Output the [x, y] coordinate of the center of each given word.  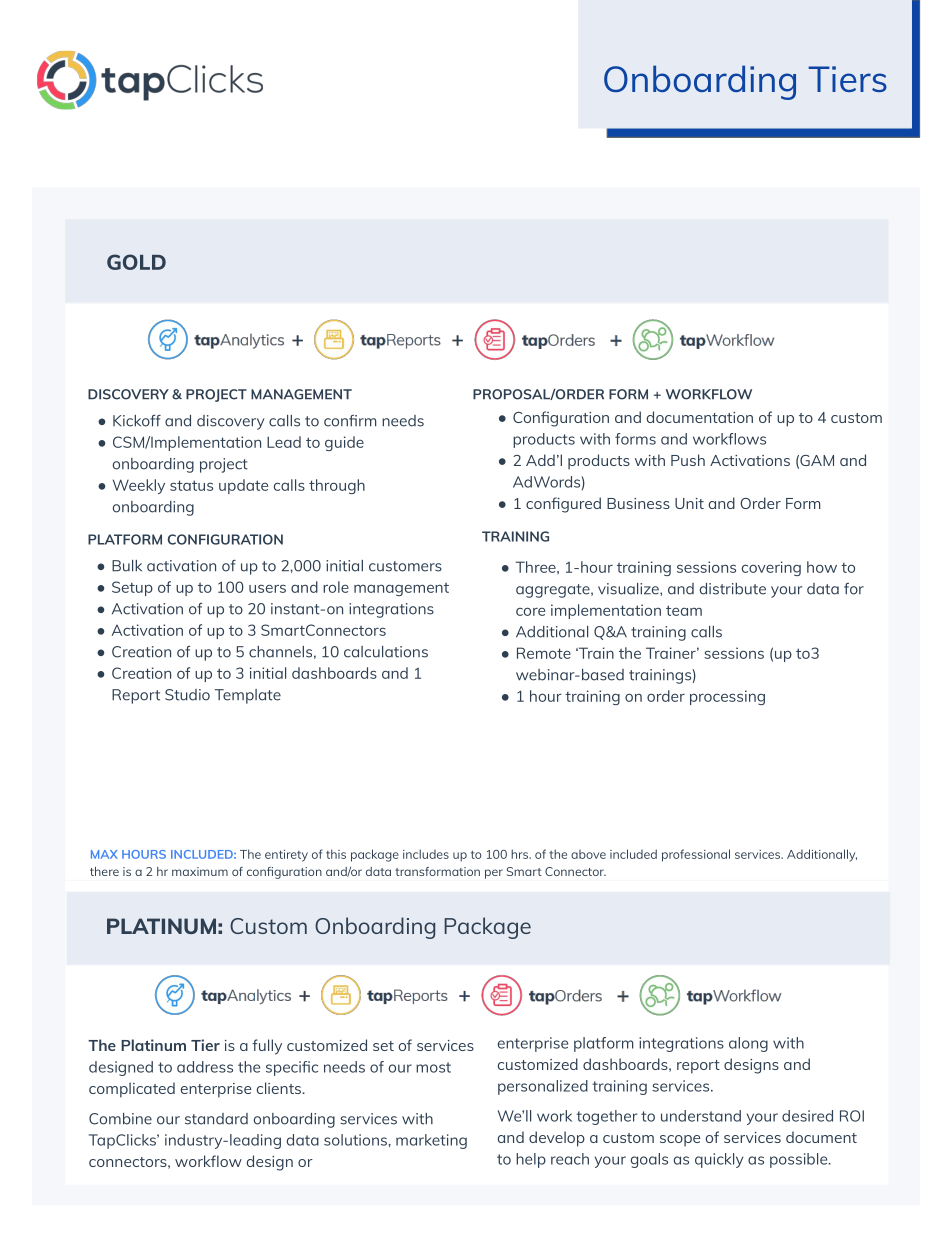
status [191, 485]
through [337, 486]
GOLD [136, 262]
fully [267, 1047]
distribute [733, 589]
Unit [689, 503]
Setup [132, 588]
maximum [200, 871]
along [748, 1044]
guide [344, 443]
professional [696, 855]
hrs [521, 854]
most [433, 1067]
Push [688, 460]
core [530, 612]
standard [216, 1119]
